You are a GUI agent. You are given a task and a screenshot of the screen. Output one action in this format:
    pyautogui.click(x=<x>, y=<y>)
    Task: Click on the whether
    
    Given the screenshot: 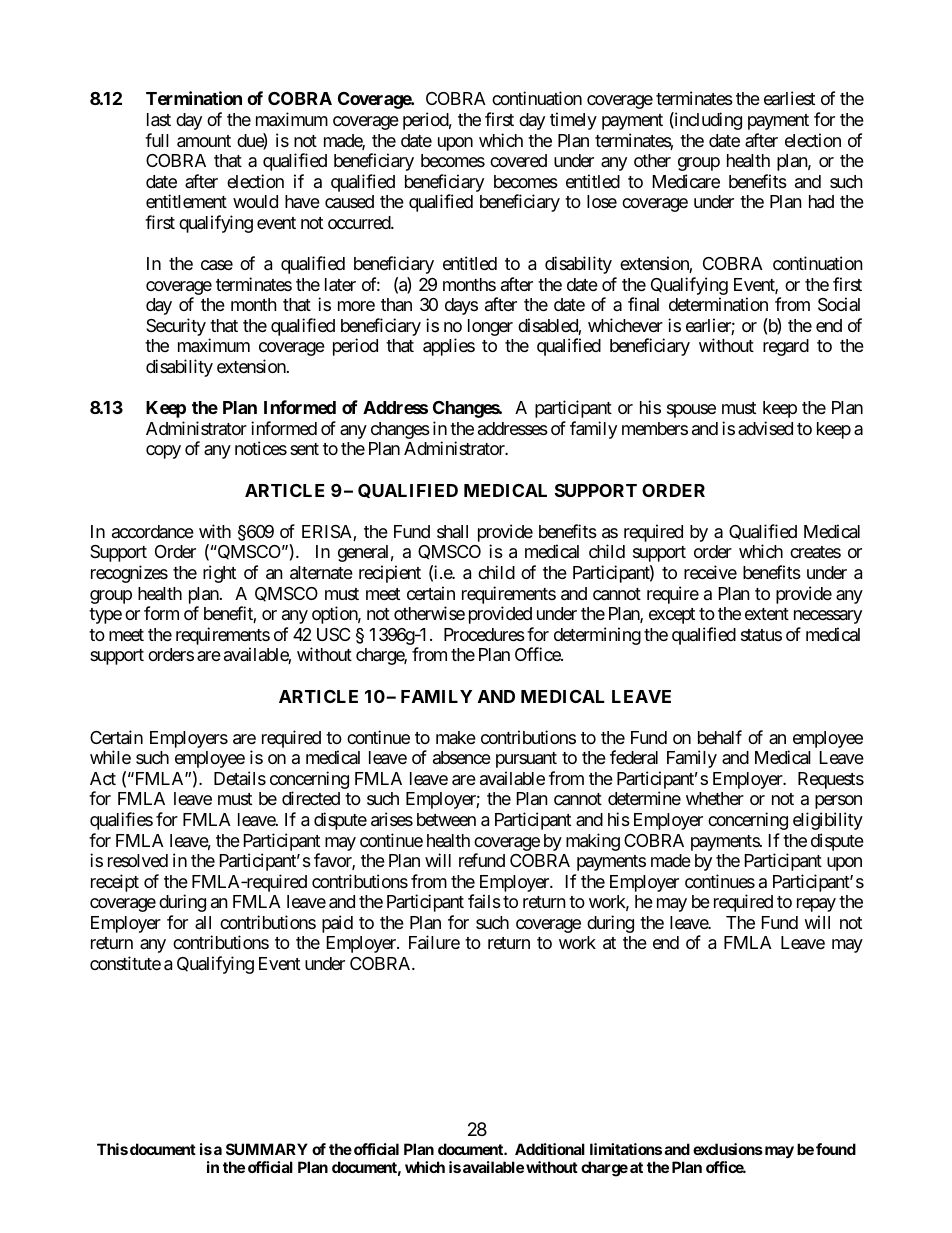 What is the action you would take?
    pyautogui.click(x=715, y=798)
